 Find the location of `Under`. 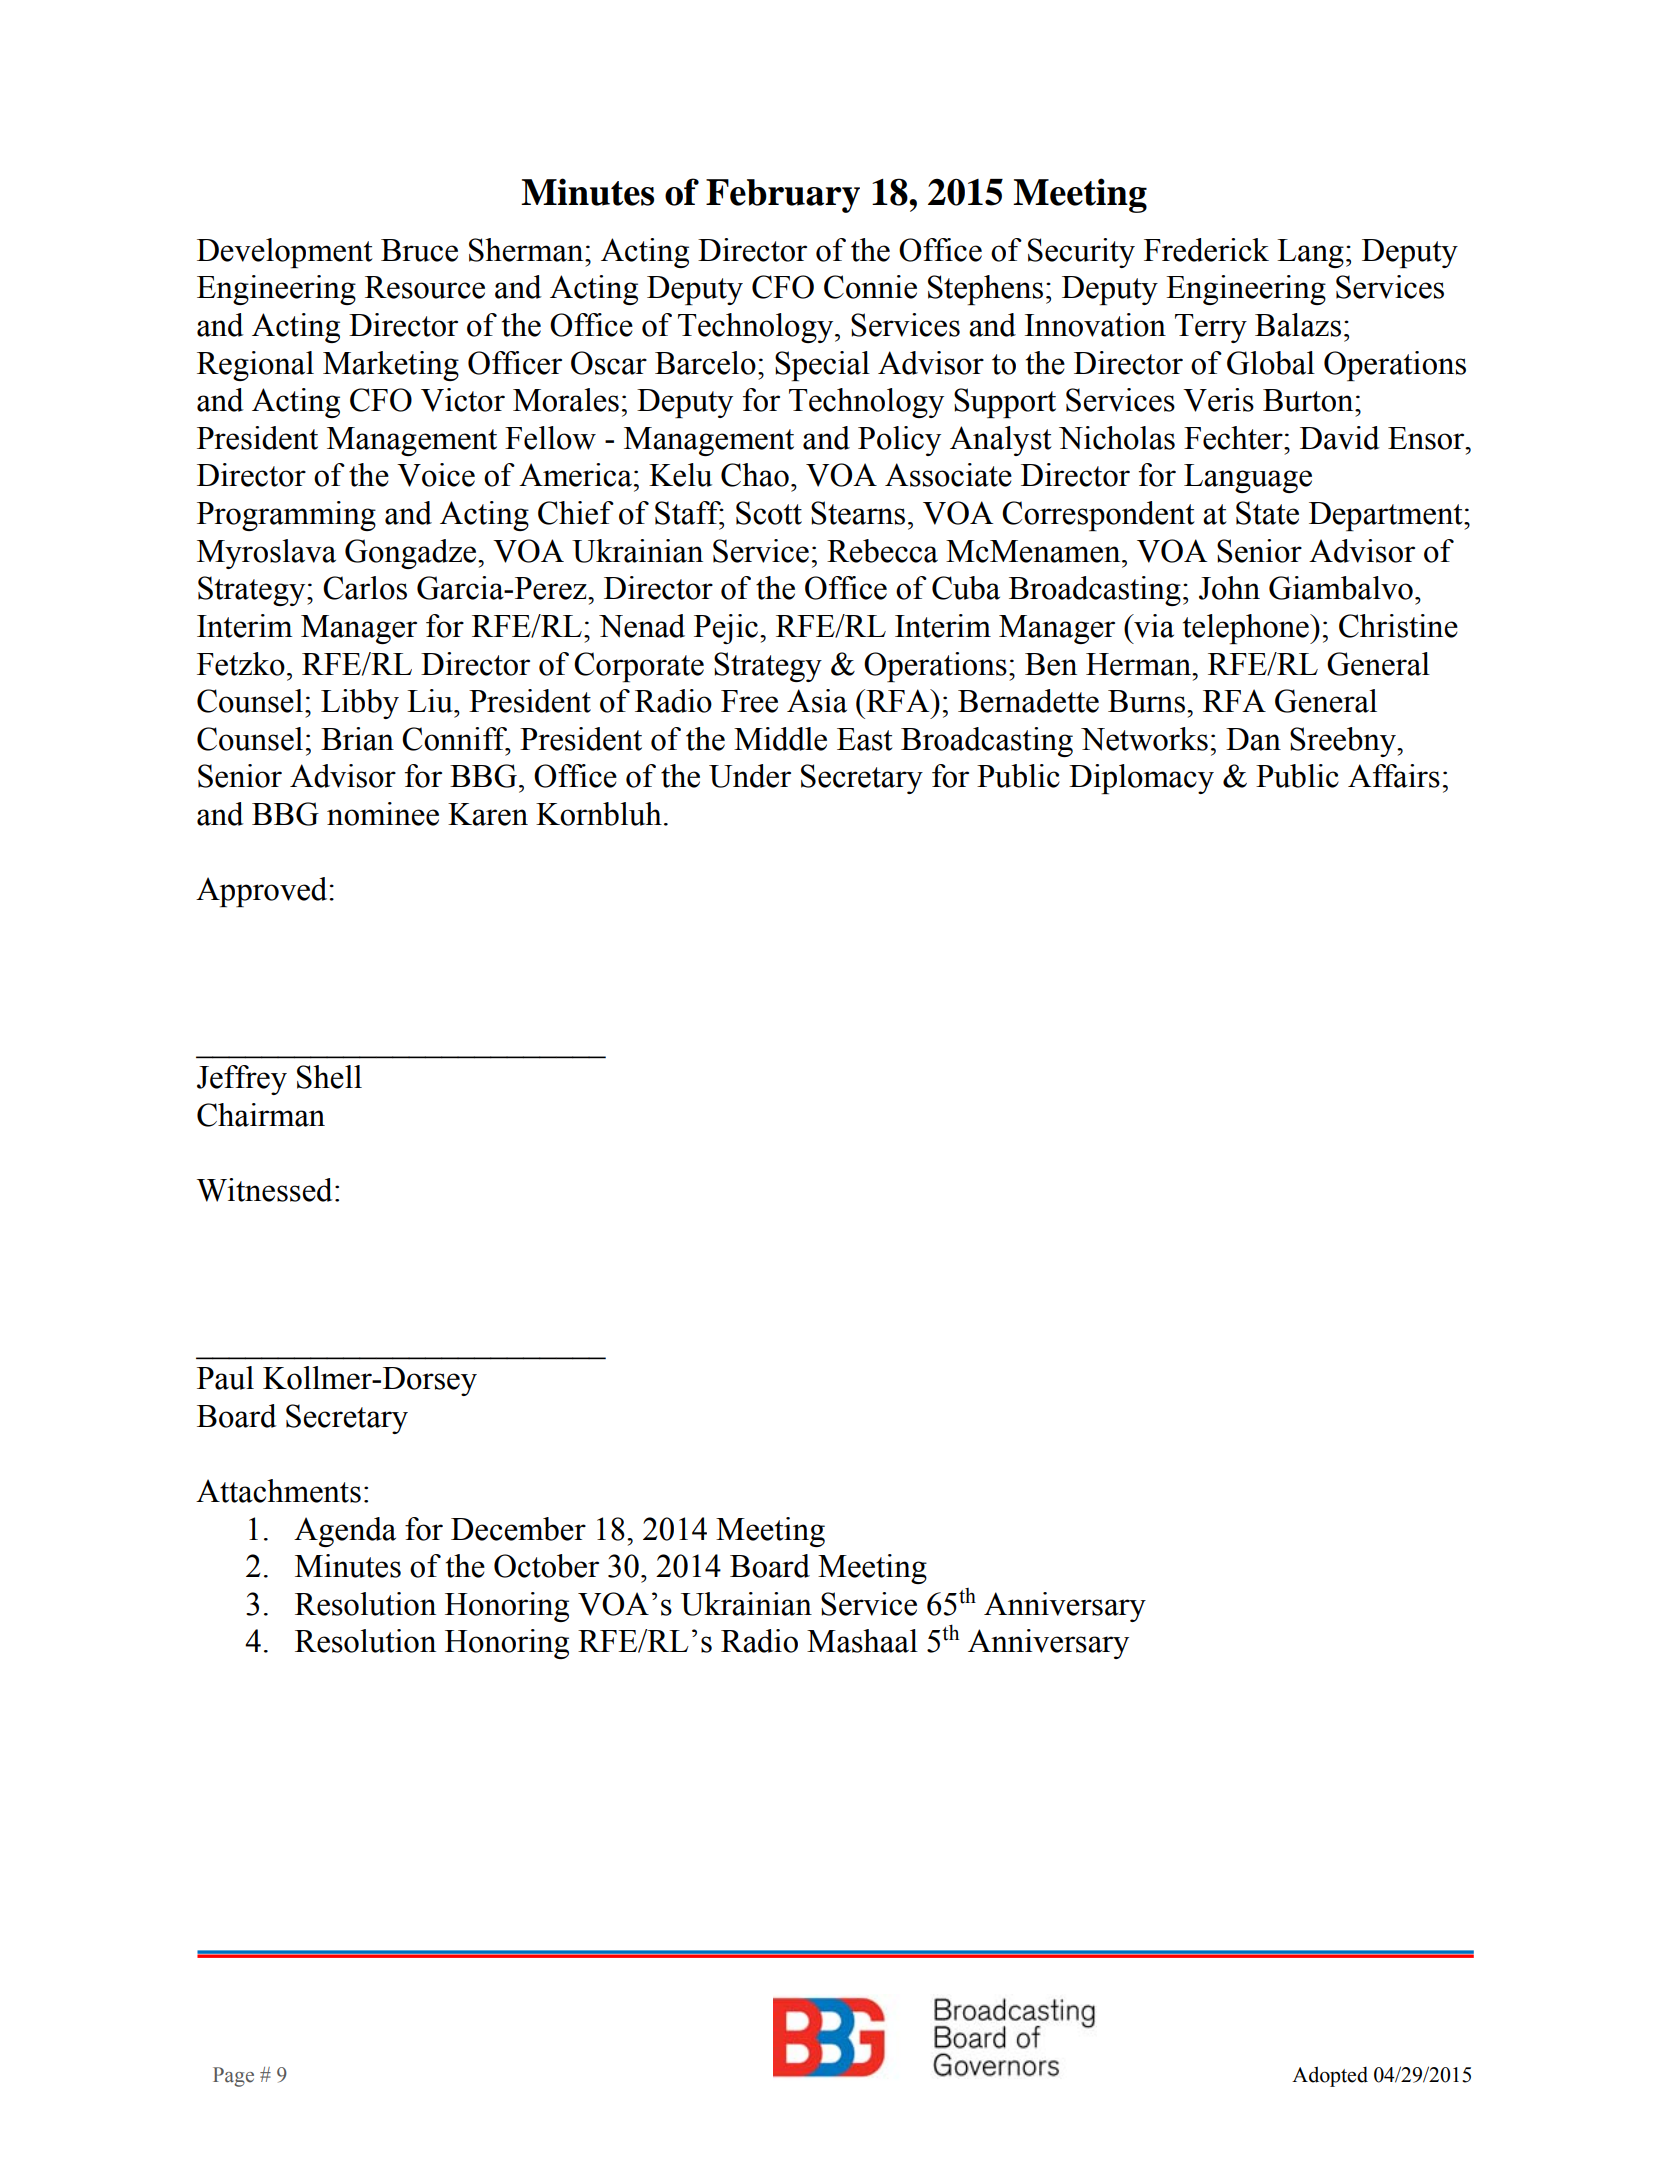

Under is located at coordinates (750, 776).
